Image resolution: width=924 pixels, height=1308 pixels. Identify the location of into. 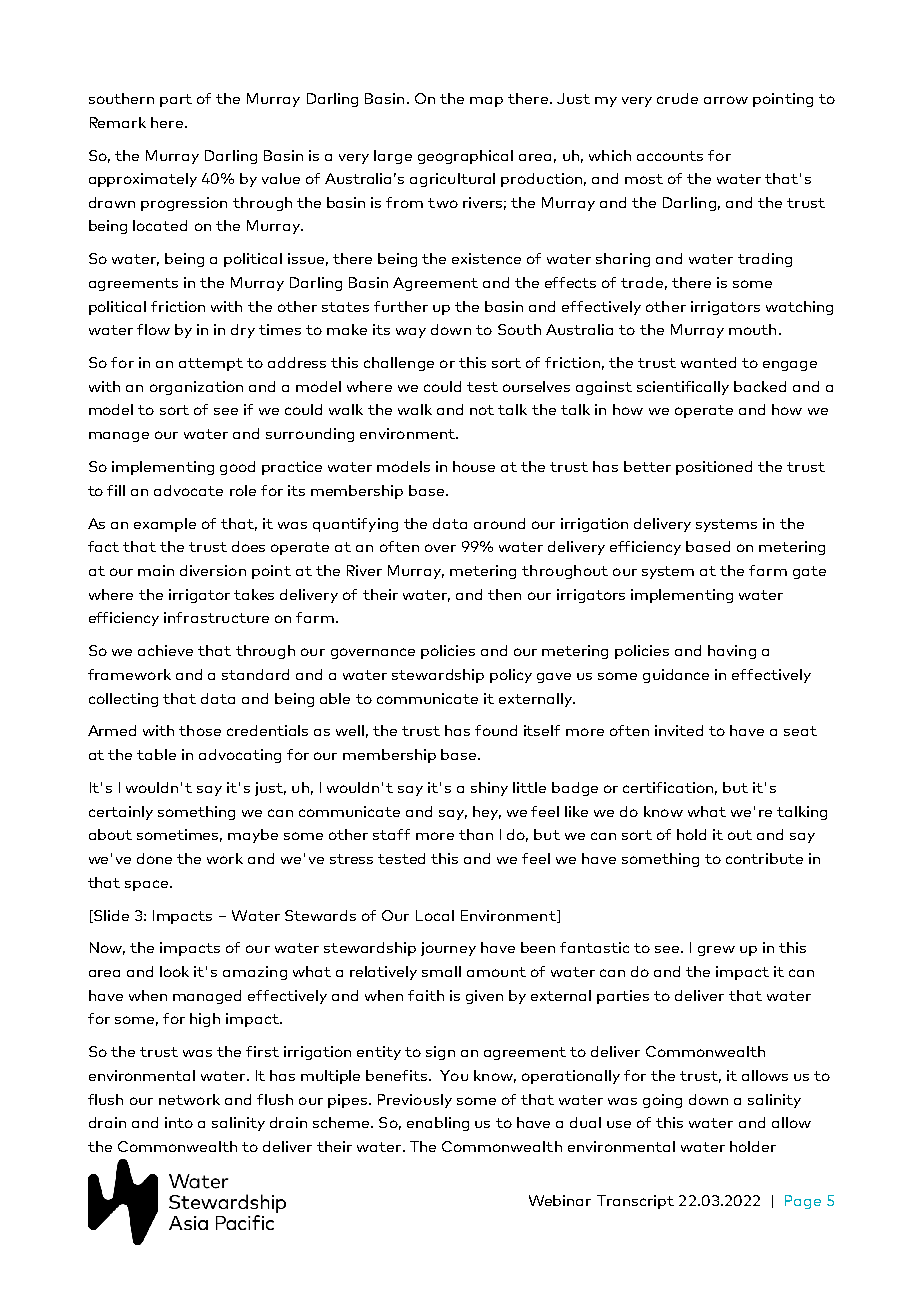
(179, 1122).
